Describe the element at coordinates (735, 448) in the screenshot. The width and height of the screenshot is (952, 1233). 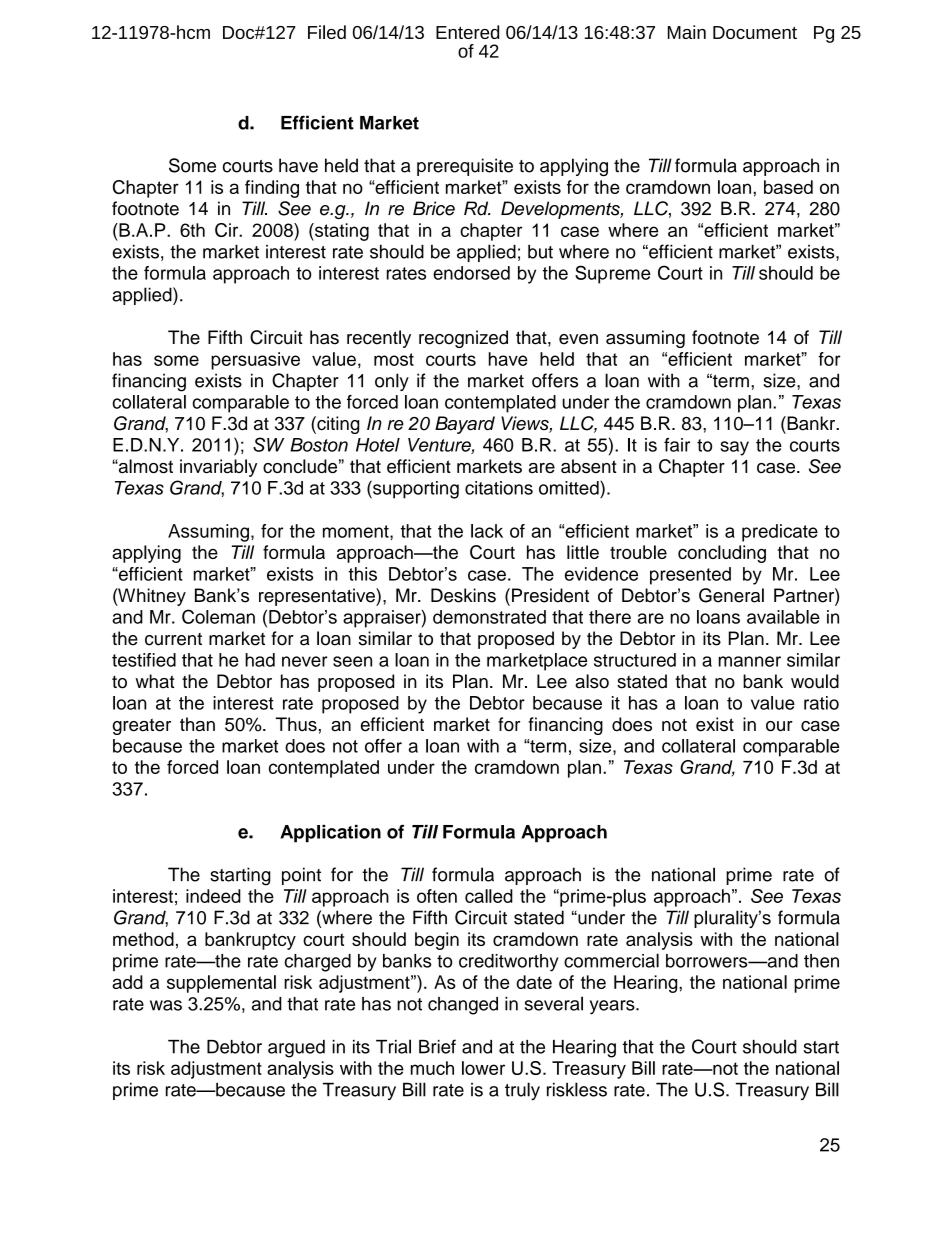
I see `say` at that location.
